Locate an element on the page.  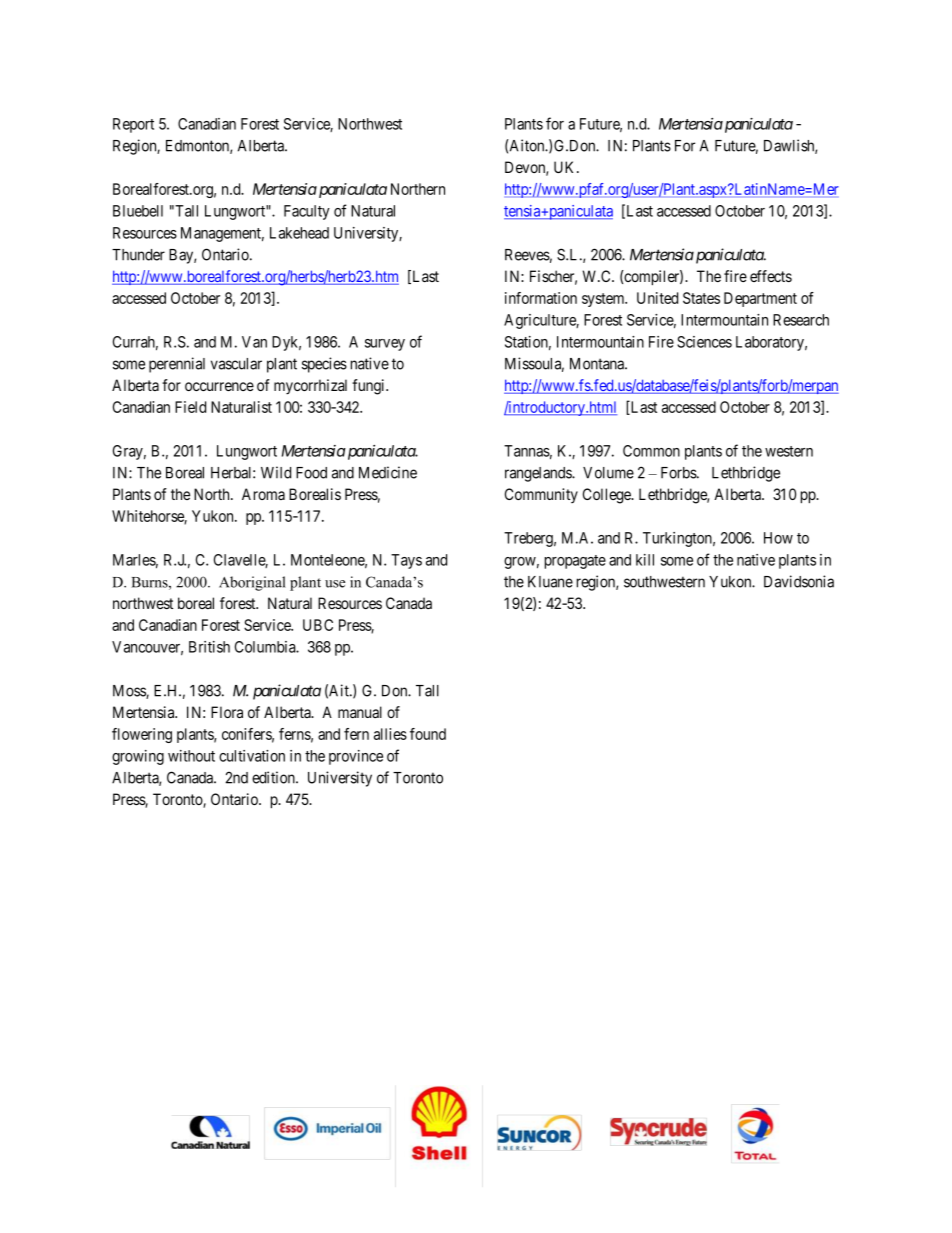
rangelands is located at coordinates (539, 474).
